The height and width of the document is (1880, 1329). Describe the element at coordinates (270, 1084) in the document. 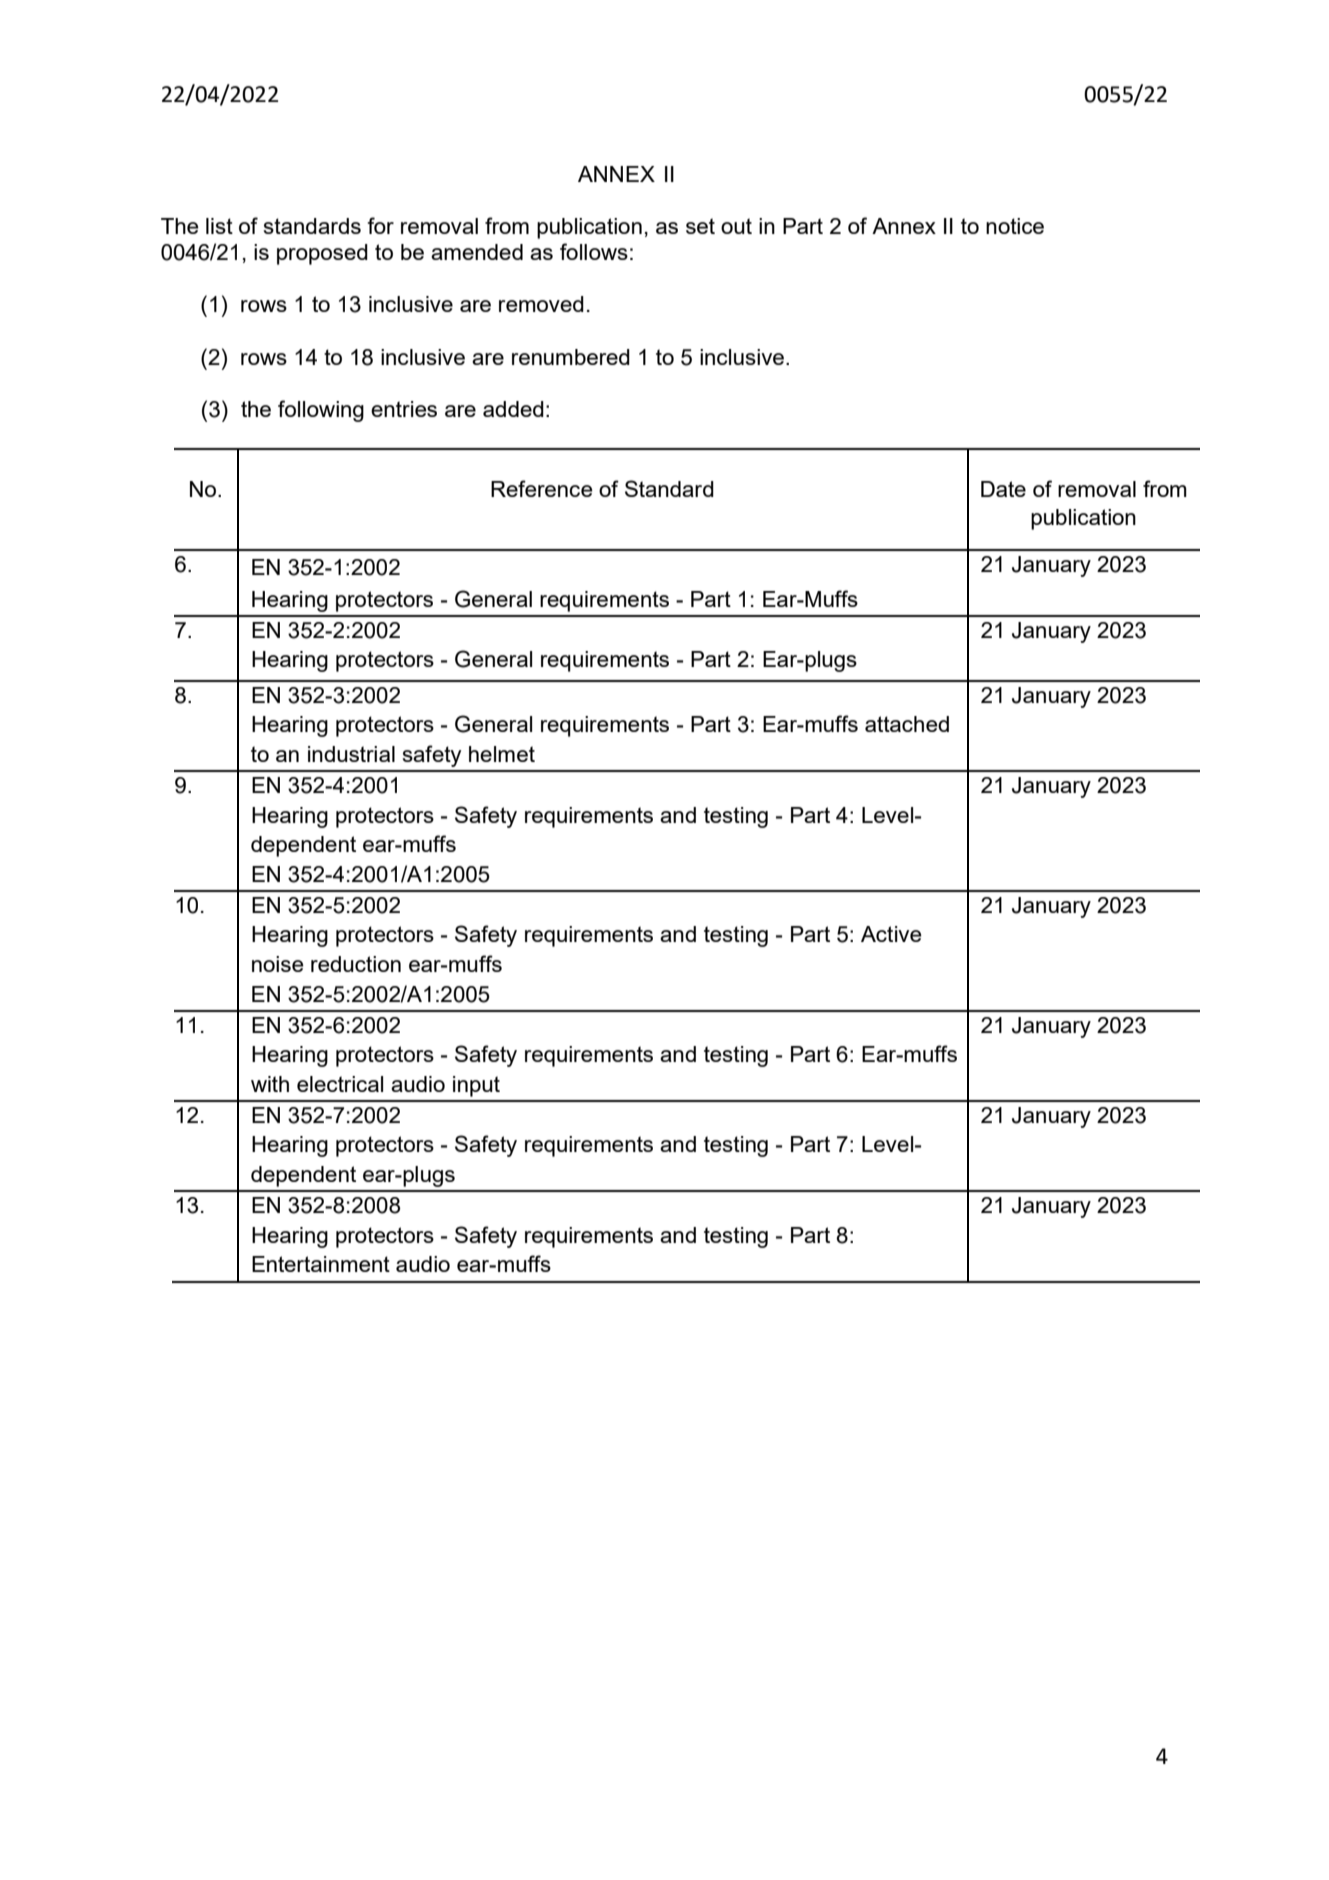

I see `with` at that location.
